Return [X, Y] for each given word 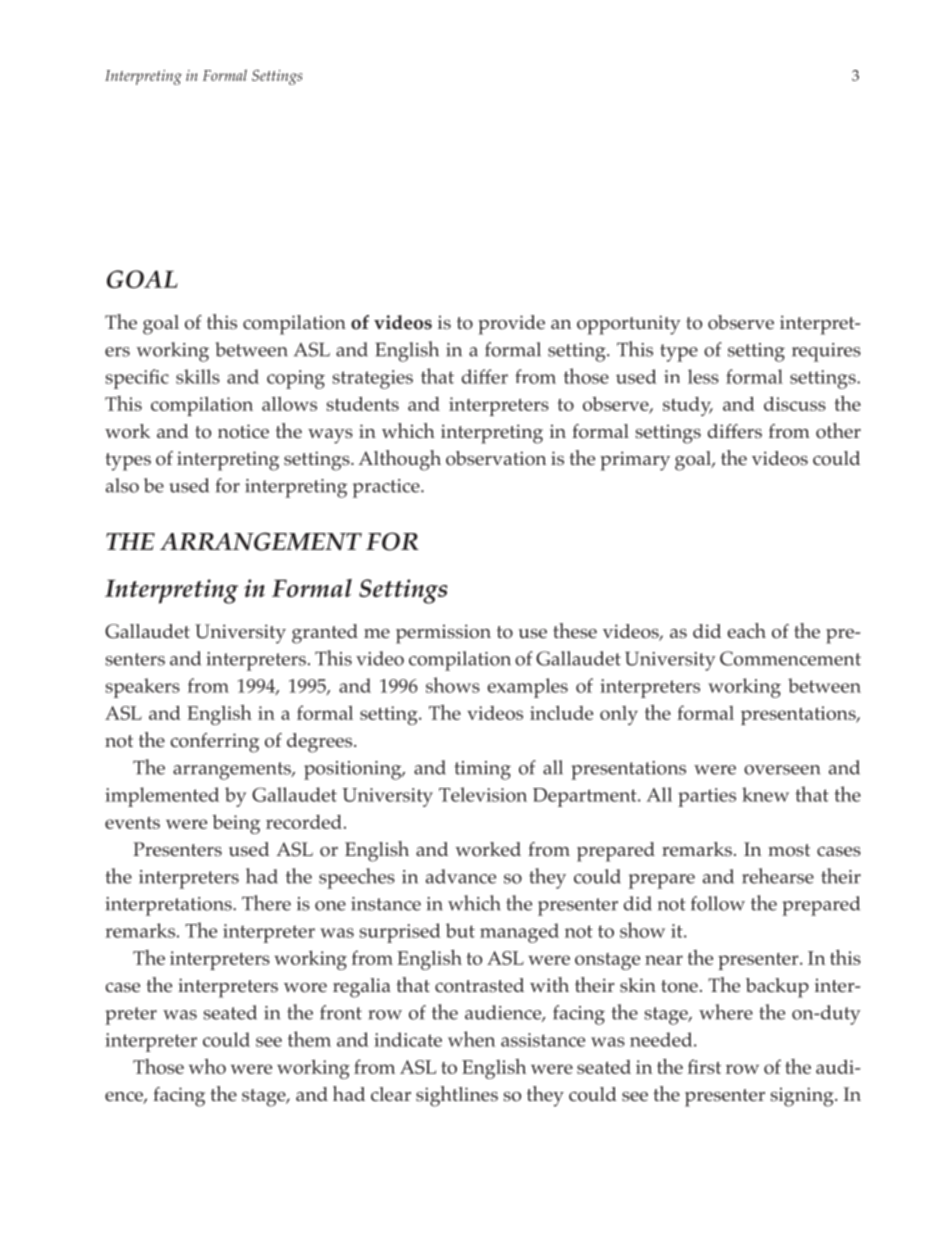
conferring [215, 743]
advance [461, 876]
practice [387, 488]
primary [635, 461]
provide [511, 325]
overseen [782, 770]
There [266, 903]
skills [198, 376]
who [207, 1066]
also [122, 485]
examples [527, 688]
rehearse [778, 876]
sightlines [457, 1096]
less [703, 376]
